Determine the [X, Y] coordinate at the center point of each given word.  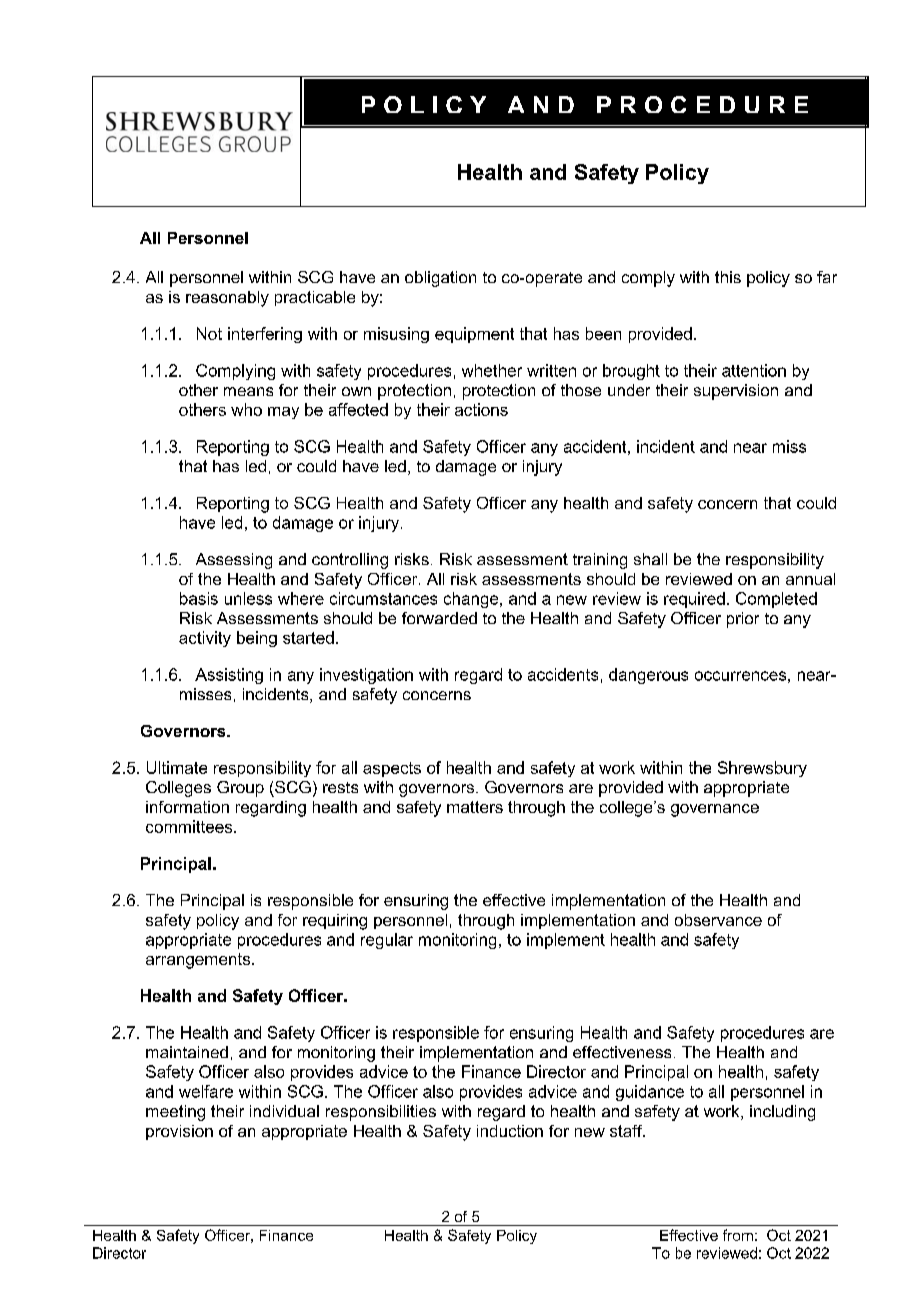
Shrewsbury [762, 769]
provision [179, 1132]
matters [475, 807]
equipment [474, 335]
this [728, 277]
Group [240, 789]
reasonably [227, 299]
